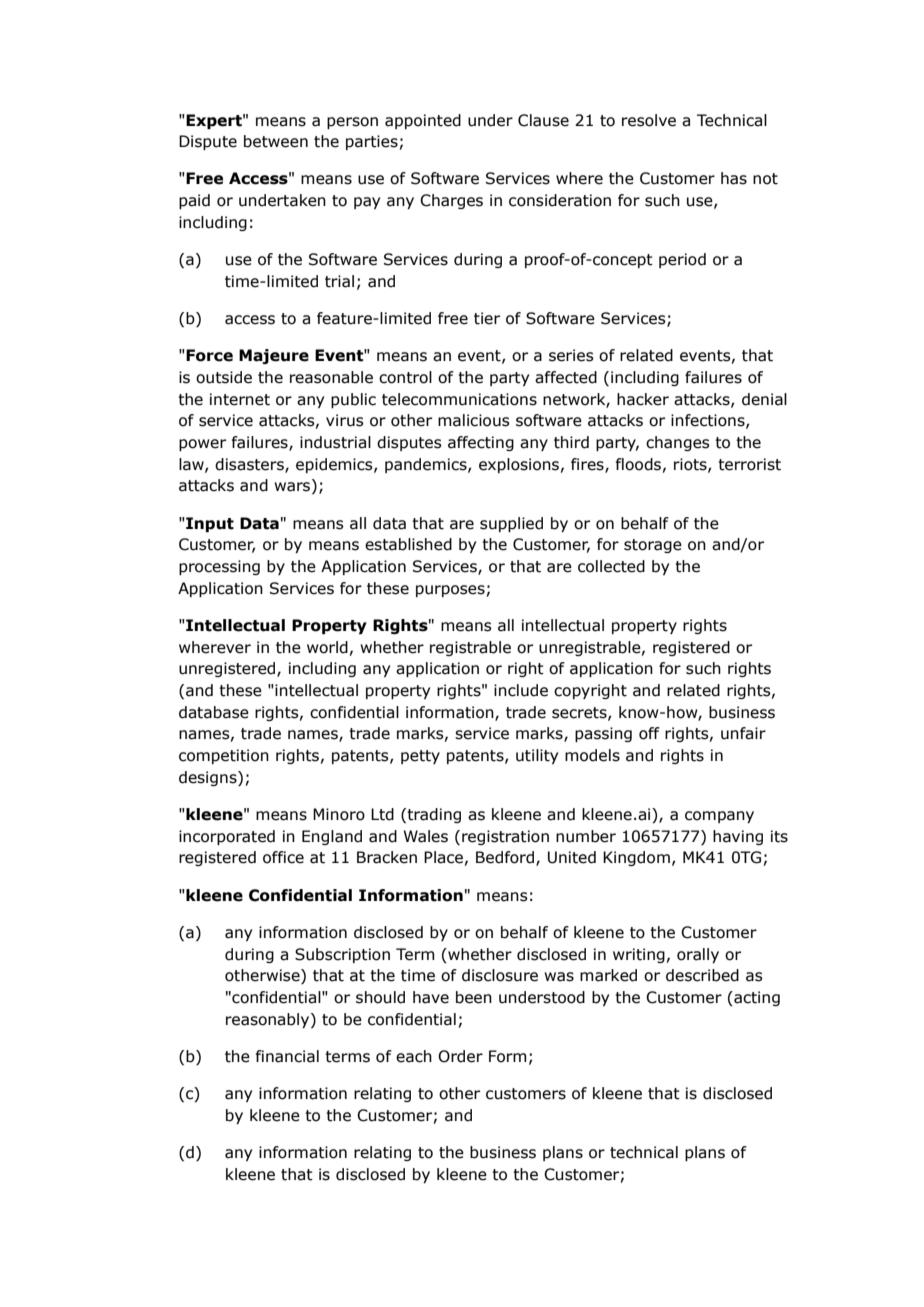 Image resolution: width=924 pixels, height=1307 pixels. What do you see at coordinates (276, 141) in the screenshot?
I see `between` at bounding box center [276, 141].
